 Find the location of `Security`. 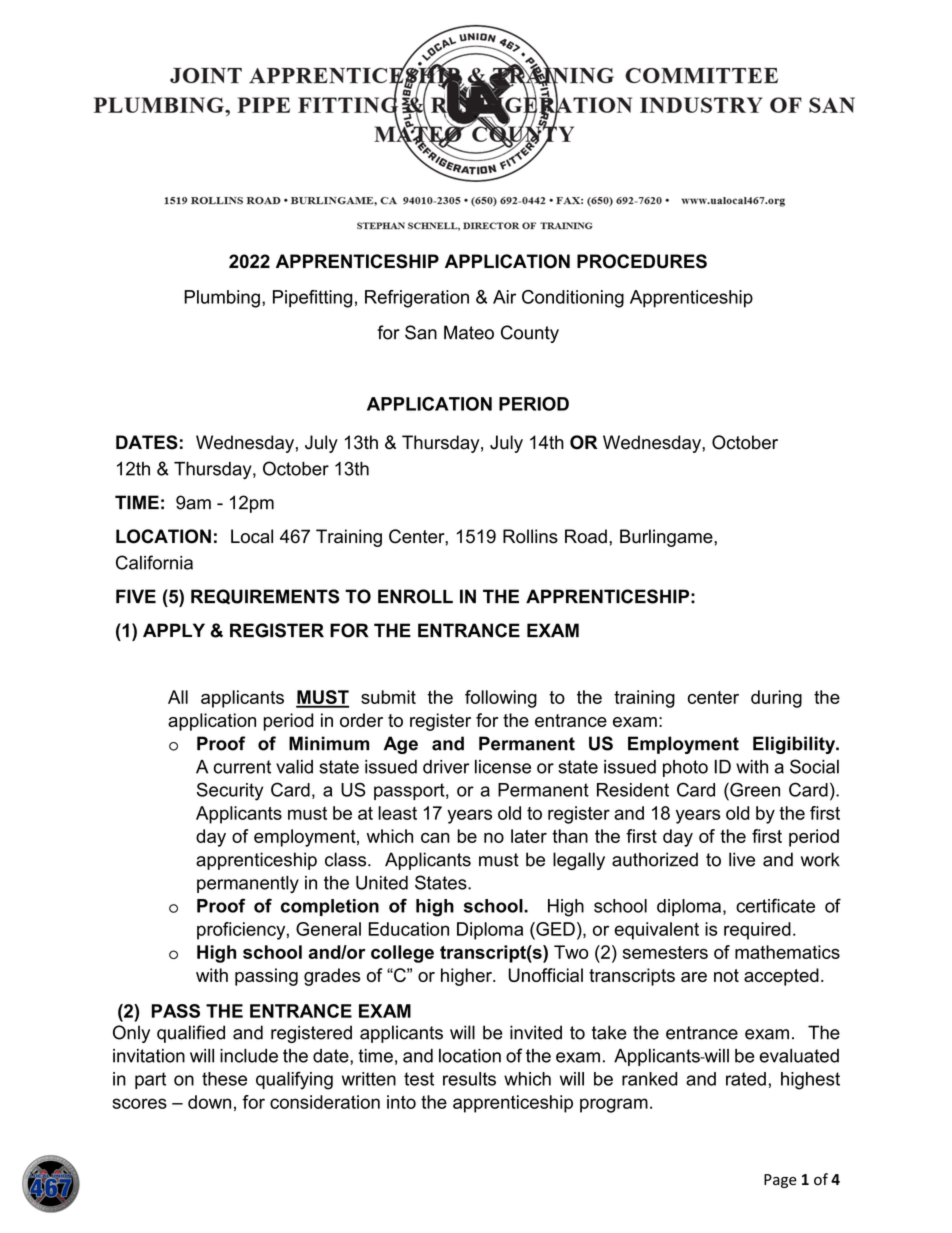

Security is located at coordinates (230, 791).
